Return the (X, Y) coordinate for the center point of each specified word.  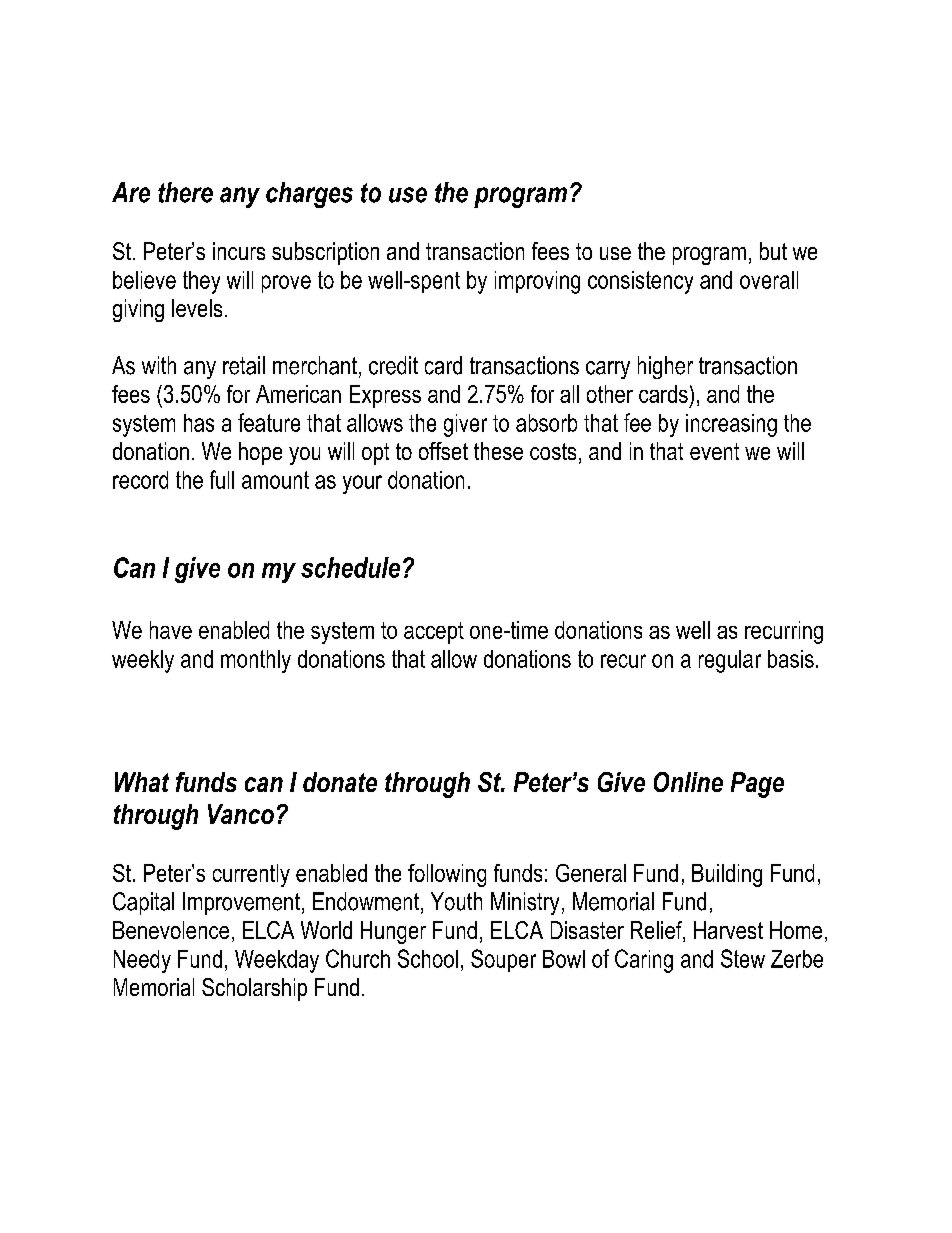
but (773, 251)
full (222, 479)
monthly (256, 661)
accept (434, 633)
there (185, 192)
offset (443, 451)
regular (730, 661)
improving (537, 282)
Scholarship (254, 989)
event (714, 451)
